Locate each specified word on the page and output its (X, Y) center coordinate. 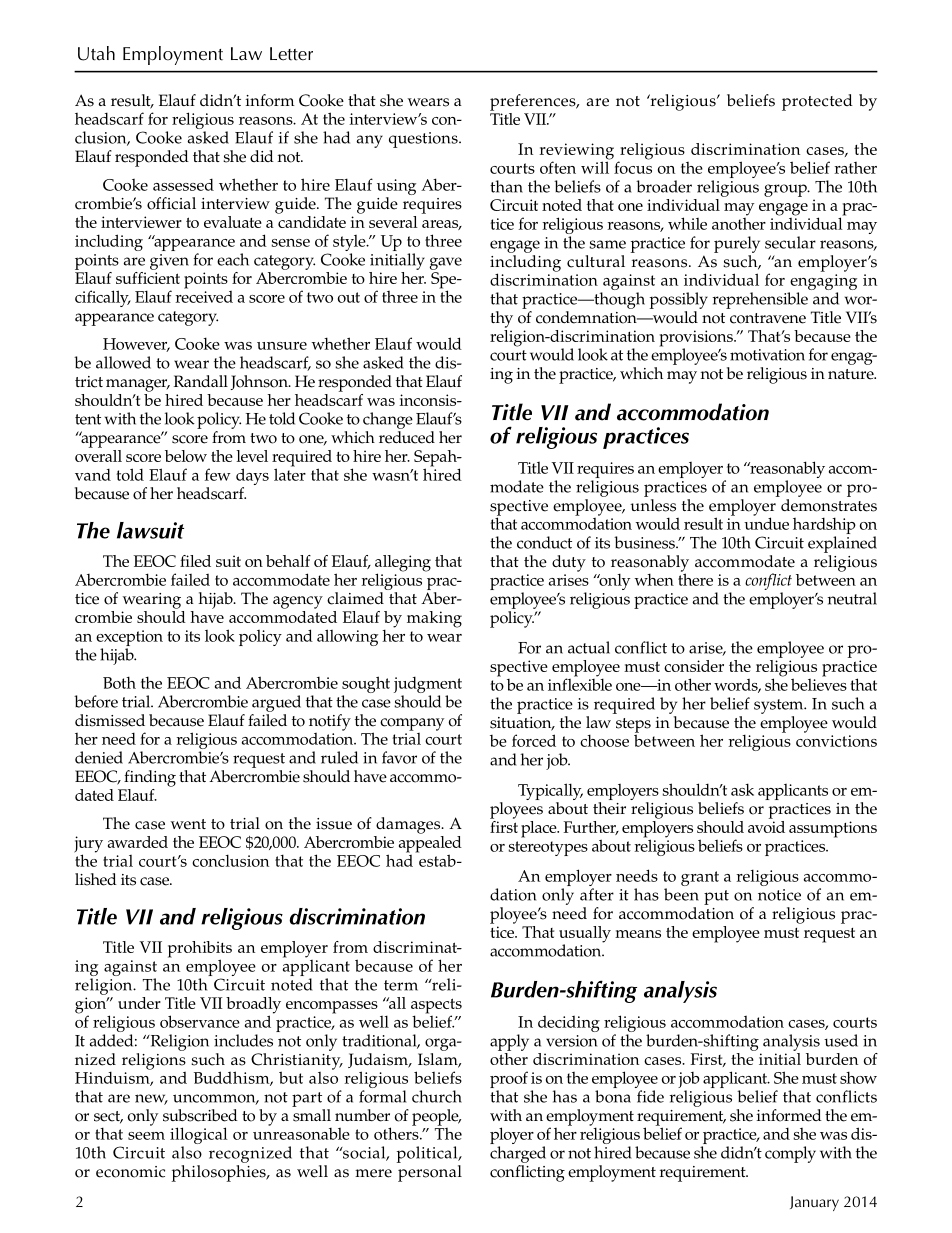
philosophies (220, 1173)
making (434, 619)
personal (430, 1173)
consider (694, 666)
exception (129, 638)
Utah (96, 53)
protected (817, 102)
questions (424, 140)
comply (790, 1154)
